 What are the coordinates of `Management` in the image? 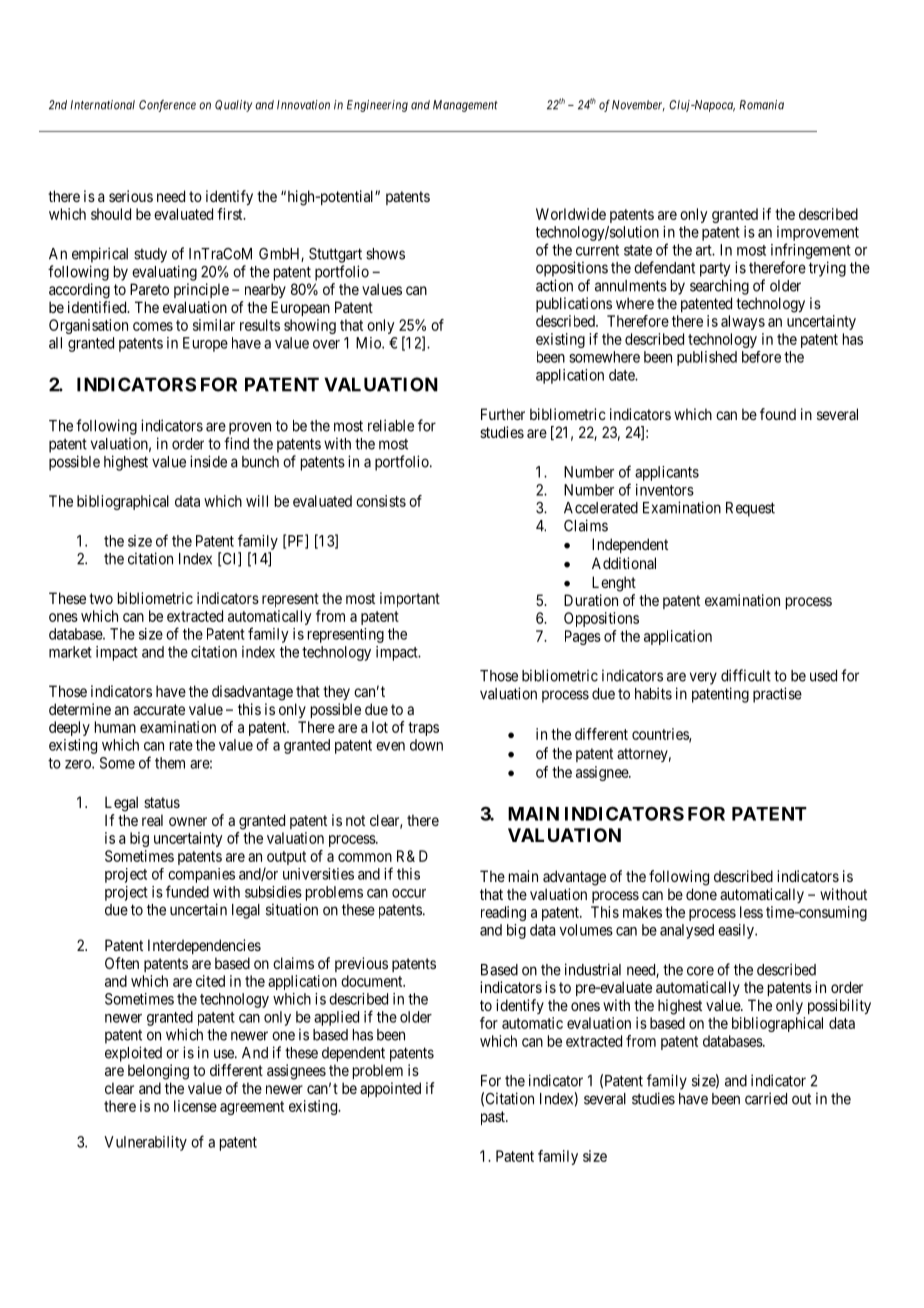 It's located at (465, 106).
